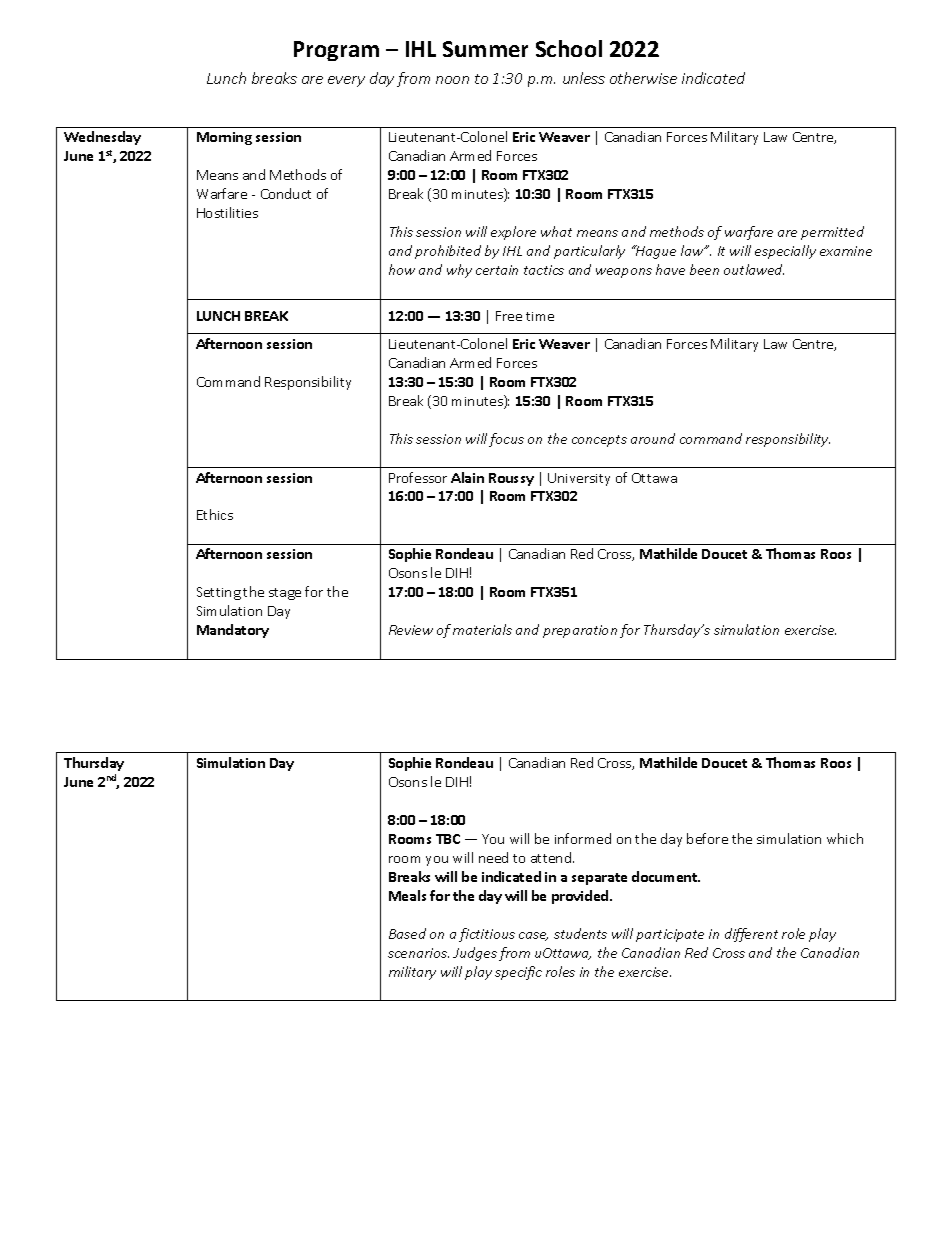 The width and height of the screenshot is (952, 1233). What do you see at coordinates (751, 935) in the screenshot?
I see `different` at bounding box center [751, 935].
